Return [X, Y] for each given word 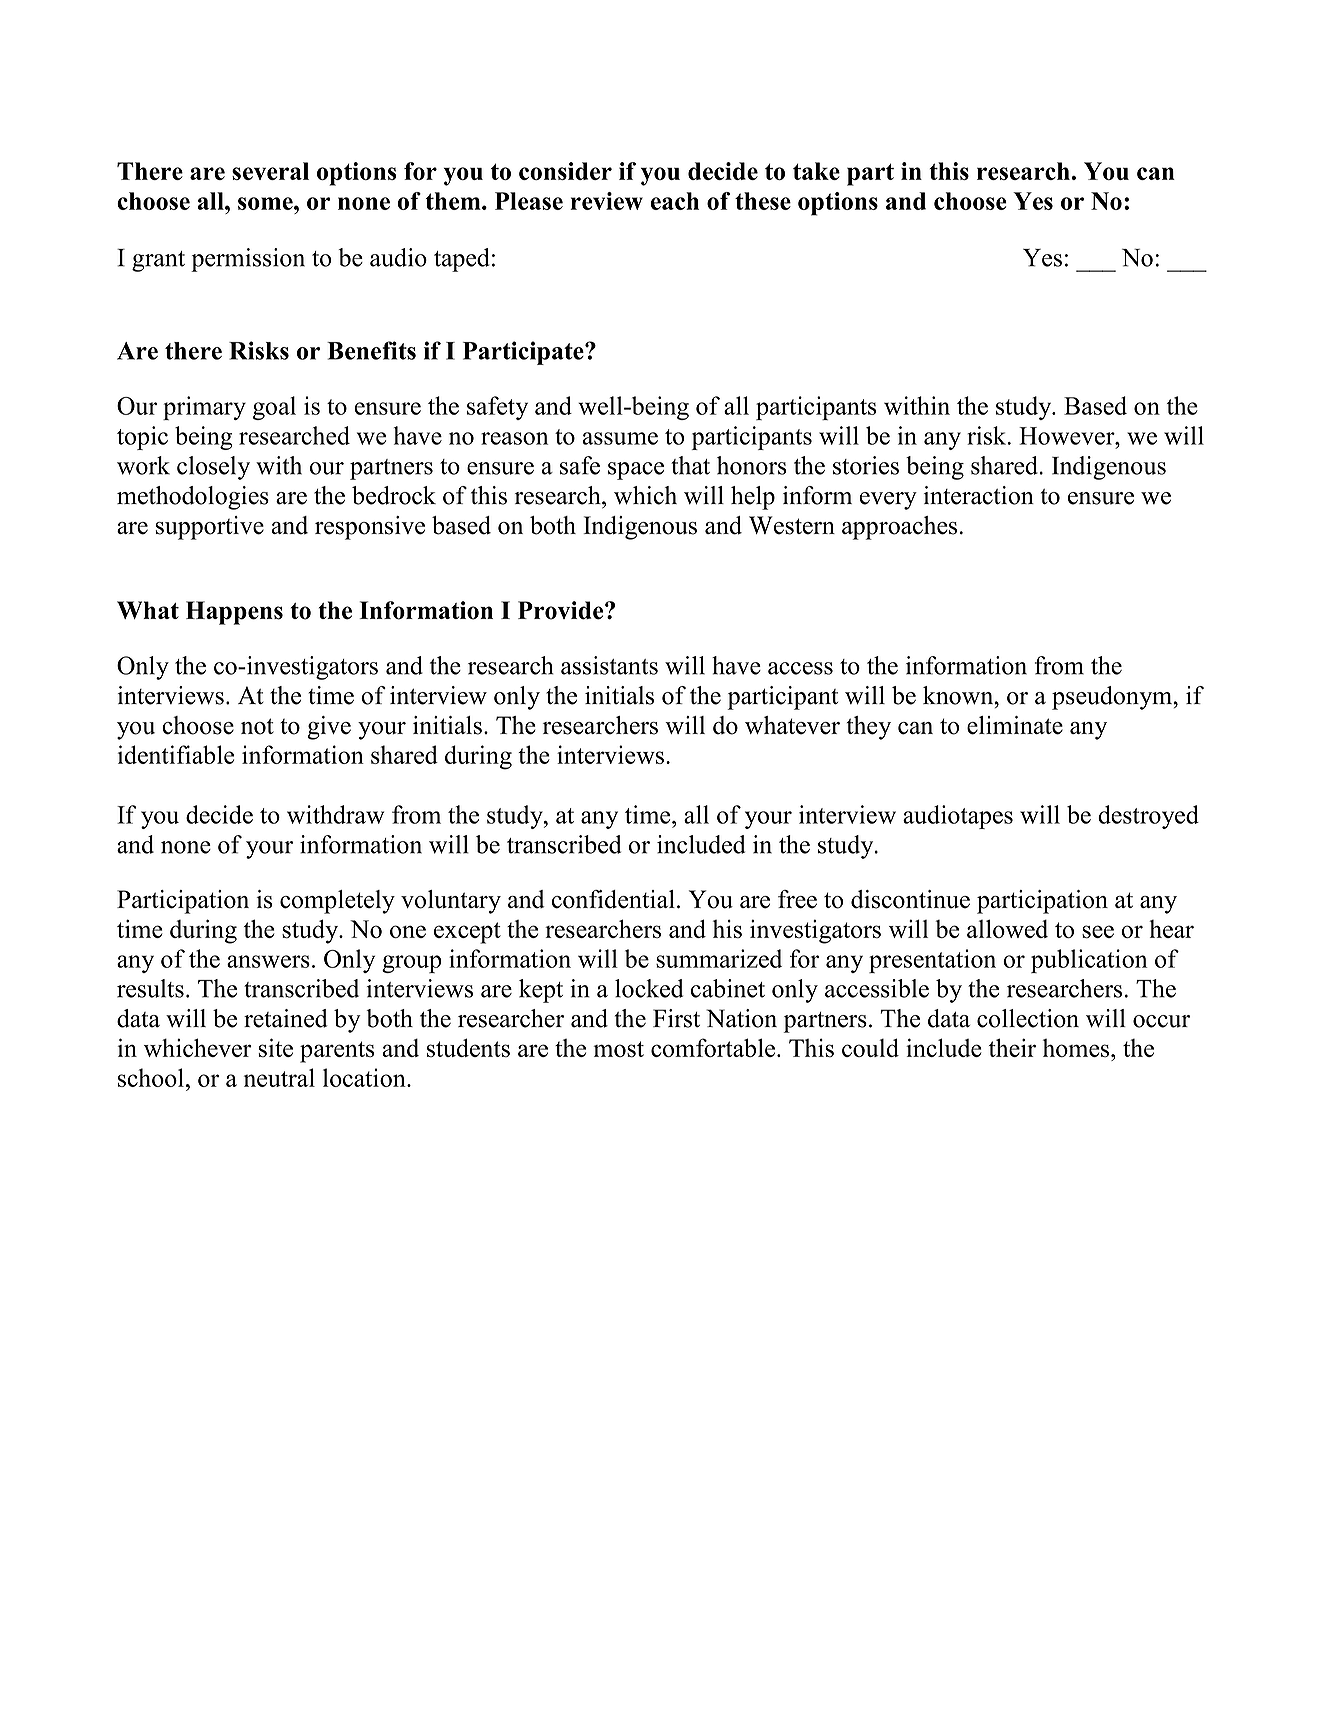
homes [1077, 1048]
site [276, 1047]
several [270, 171]
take [816, 171]
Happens [234, 613]
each [675, 201]
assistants [609, 665]
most [618, 1049]
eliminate [1015, 725]
